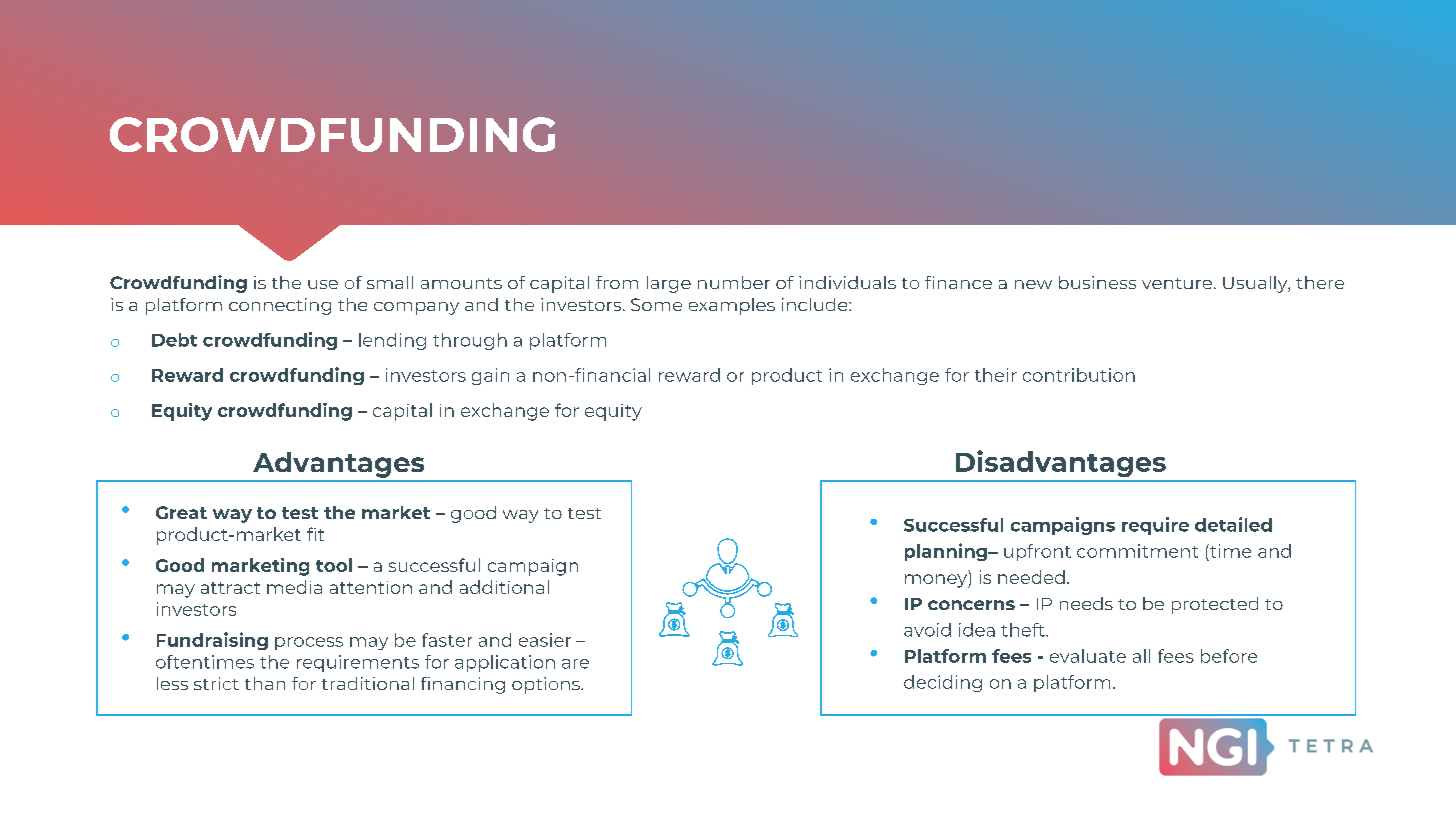  Describe the element at coordinates (294, 587) in the document. I see `media` at that location.
